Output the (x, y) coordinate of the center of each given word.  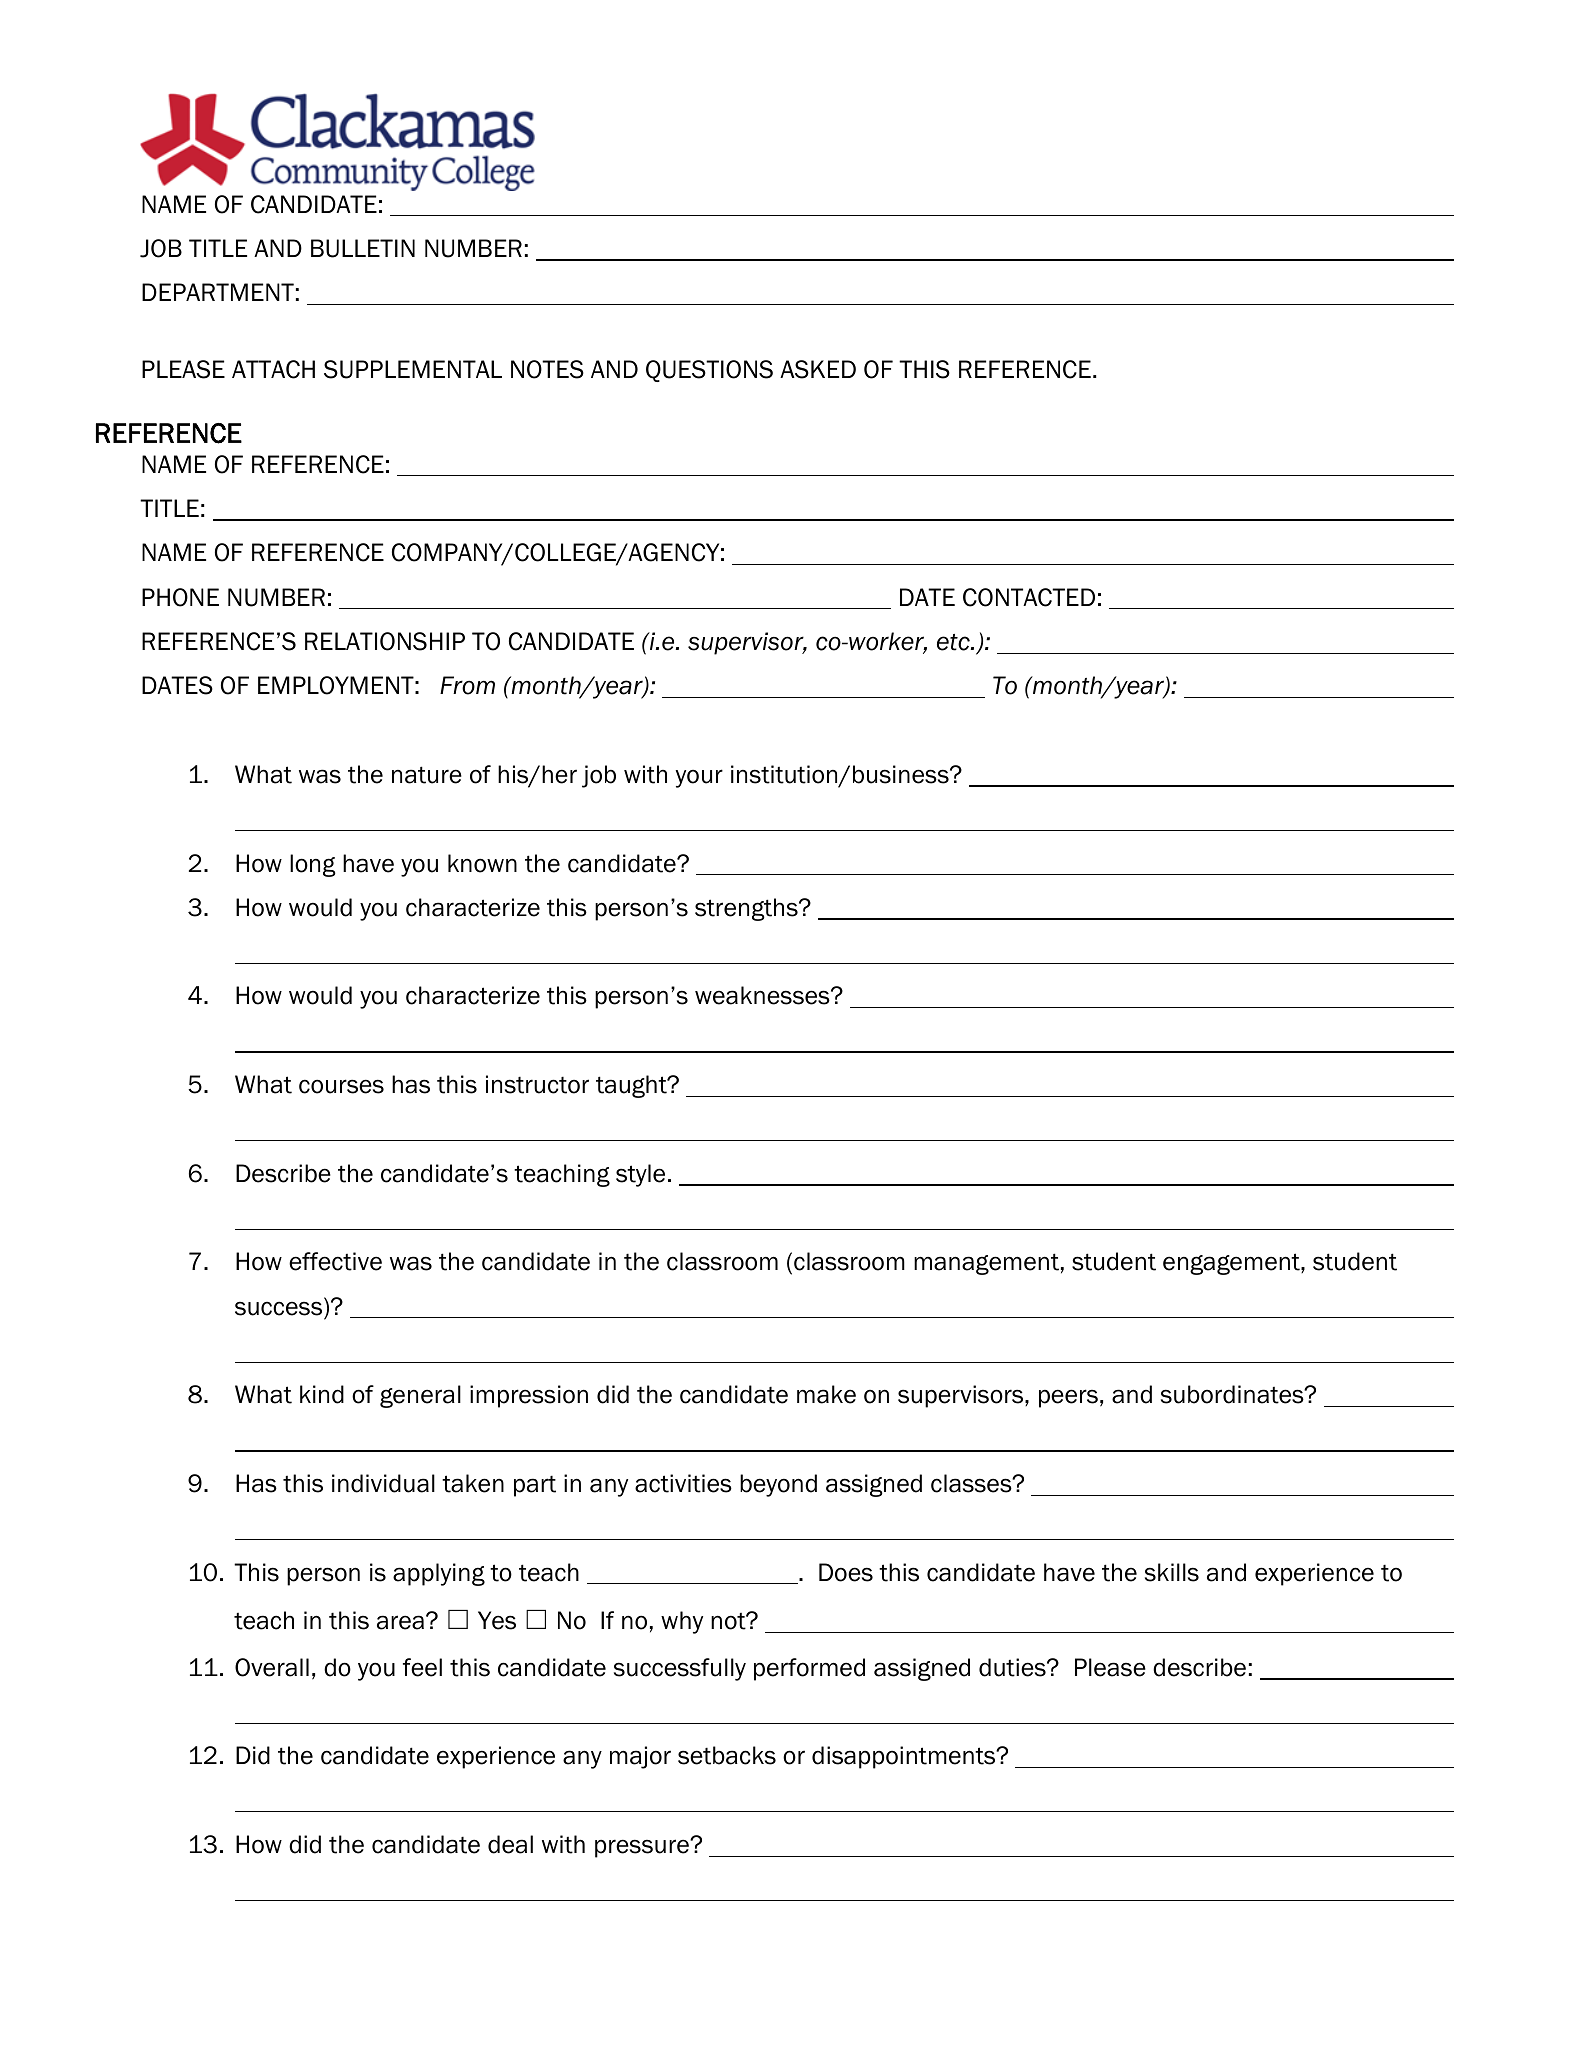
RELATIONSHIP (385, 641)
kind (322, 1394)
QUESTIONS (709, 371)
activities (683, 1483)
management (986, 1264)
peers (1068, 1398)
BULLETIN (363, 248)
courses (341, 1086)
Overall (272, 1667)
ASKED (818, 369)
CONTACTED (1029, 597)
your (699, 778)
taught (632, 1086)
